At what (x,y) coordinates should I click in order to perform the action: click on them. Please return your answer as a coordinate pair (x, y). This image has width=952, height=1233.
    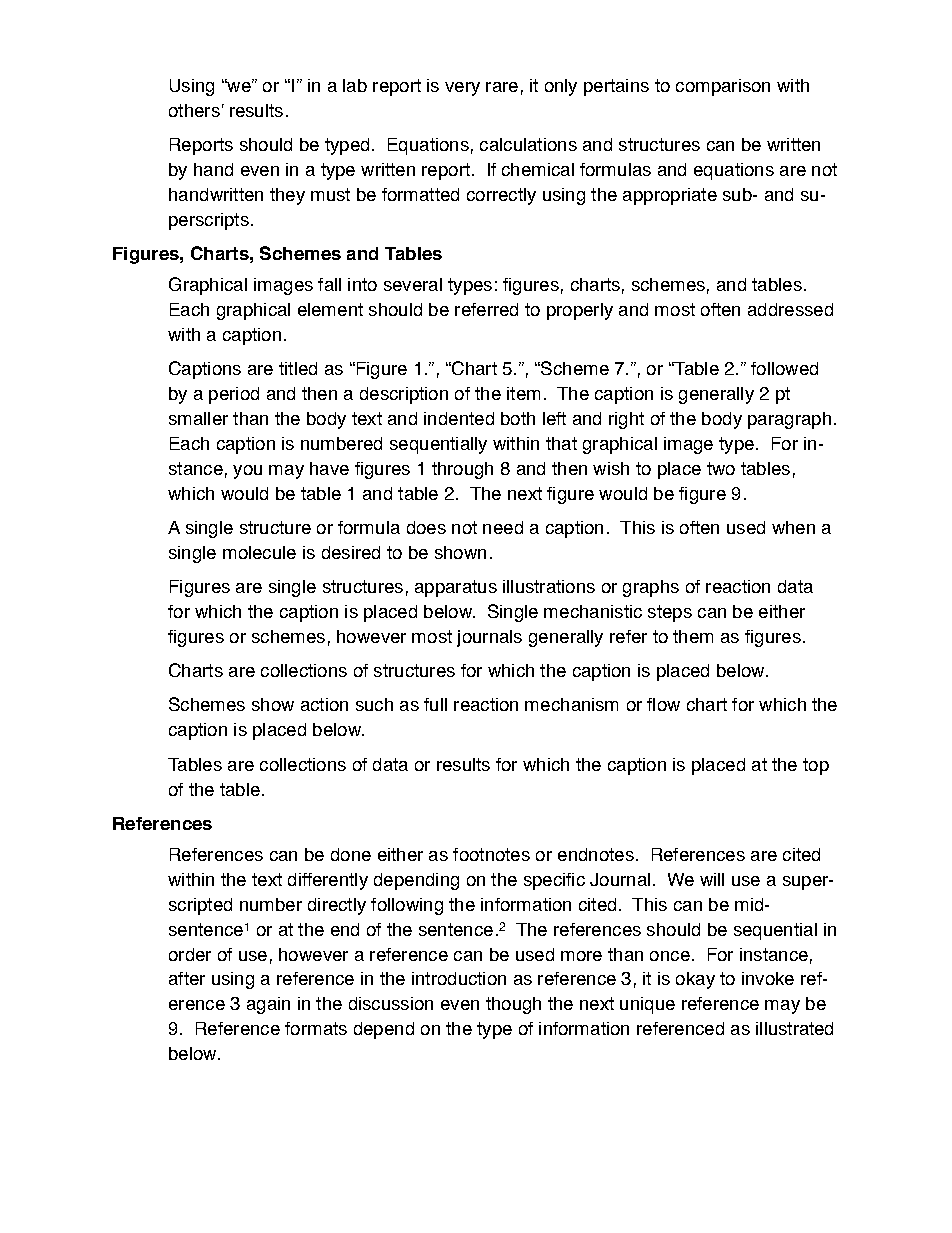
    Looking at the image, I should click on (693, 636).
